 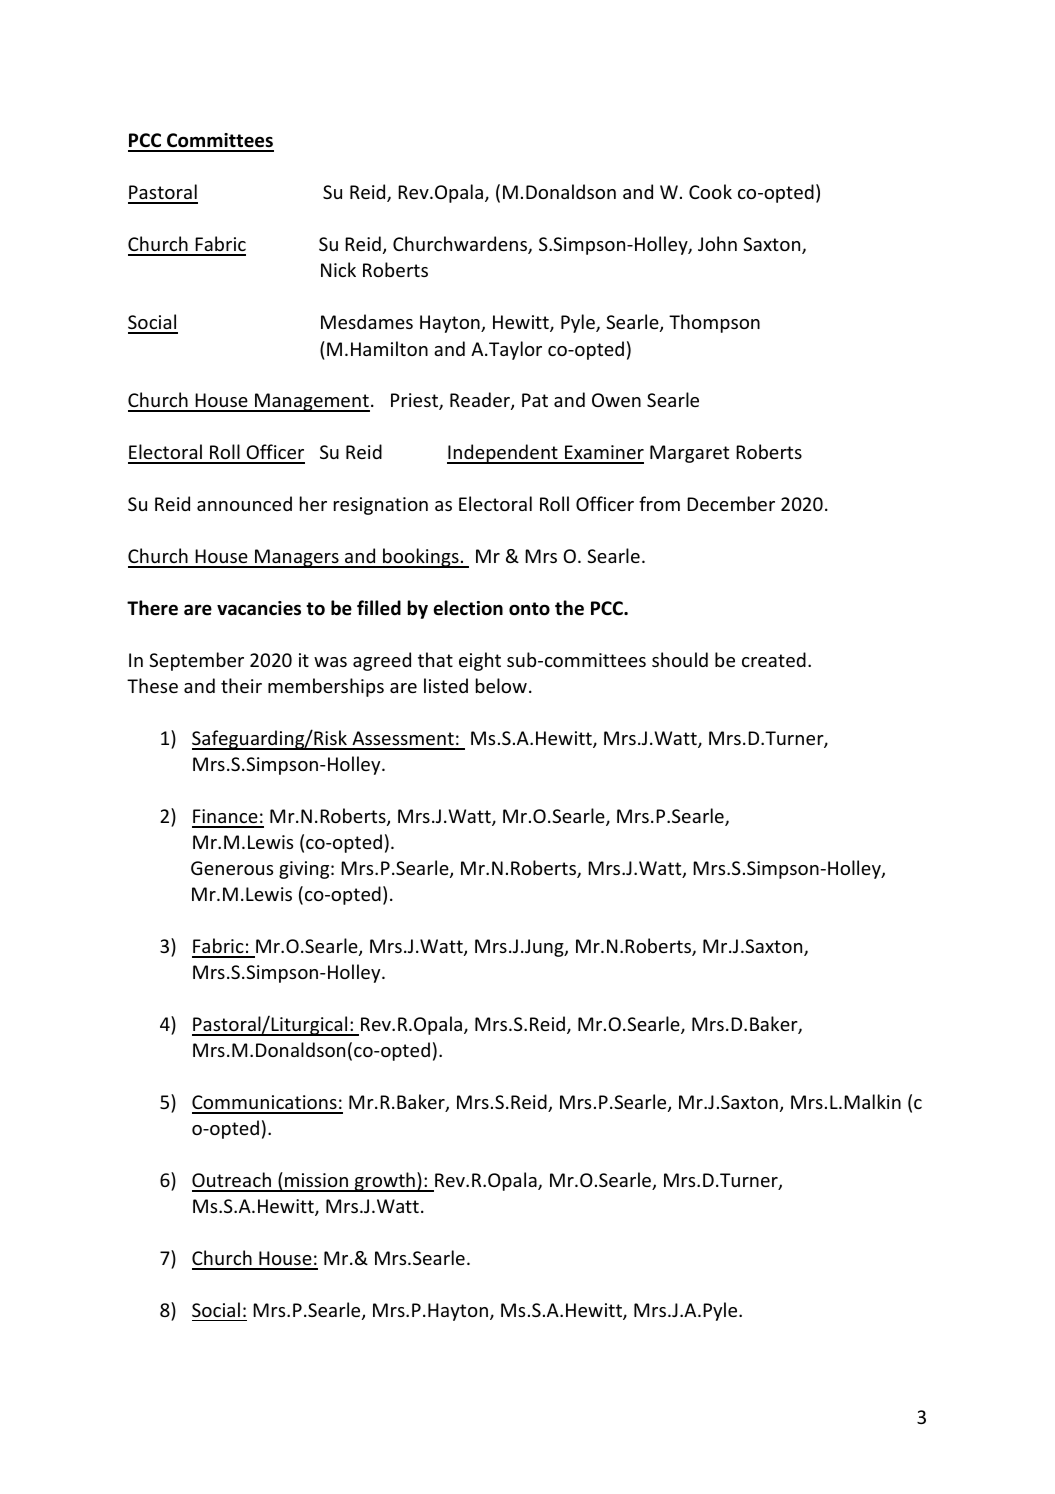 What do you see at coordinates (384, 1182) in the image?
I see `growth` at bounding box center [384, 1182].
